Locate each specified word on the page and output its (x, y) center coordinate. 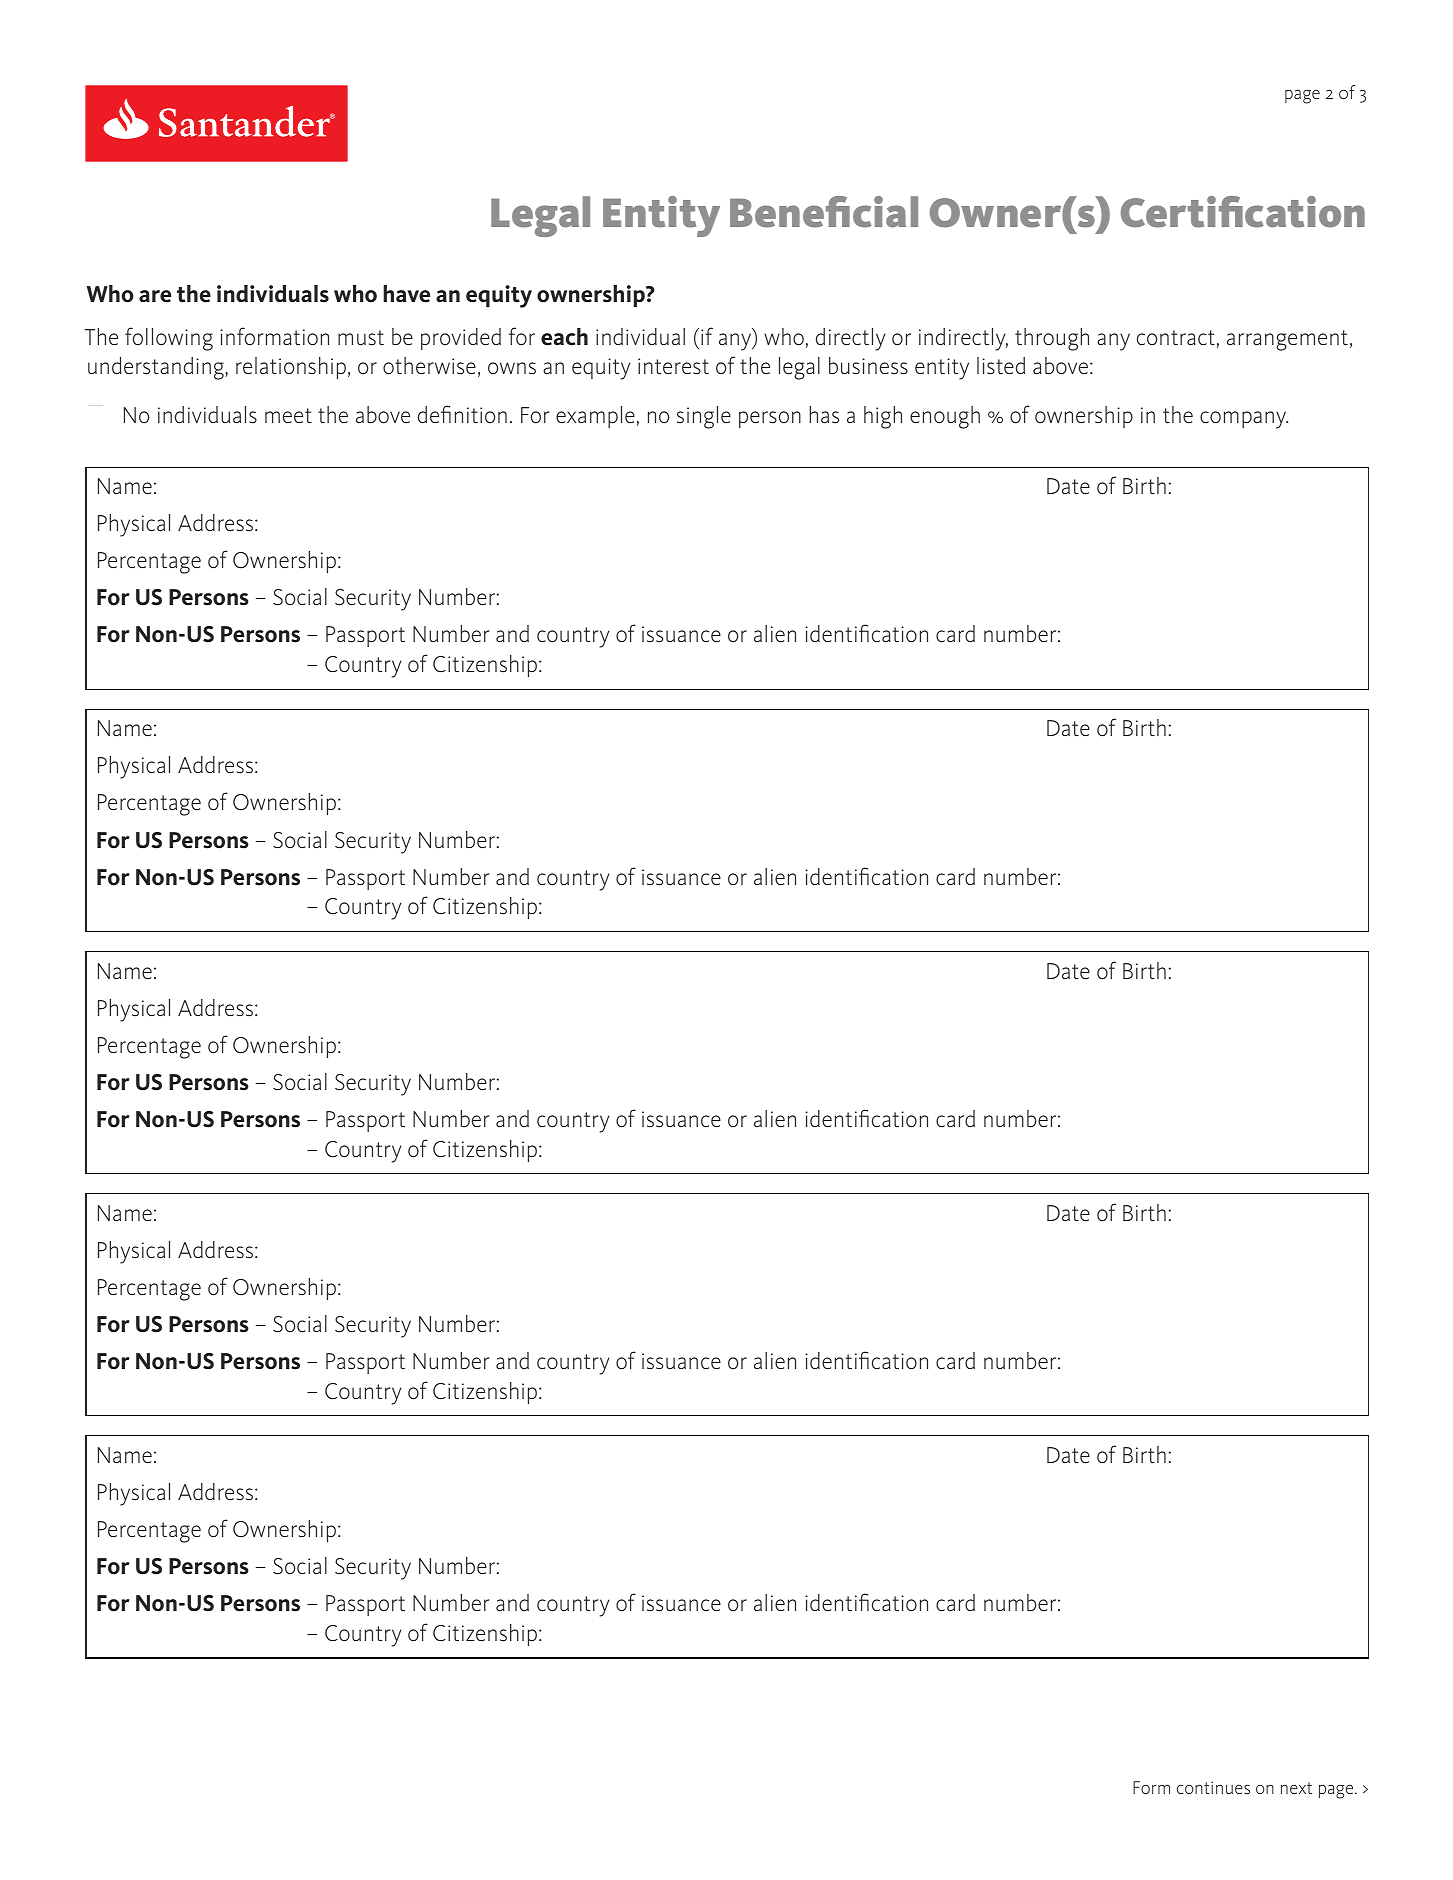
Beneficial (824, 212)
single (704, 417)
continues (1213, 1787)
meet (288, 416)
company (1244, 420)
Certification (1242, 212)
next (1296, 1788)
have (406, 294)
